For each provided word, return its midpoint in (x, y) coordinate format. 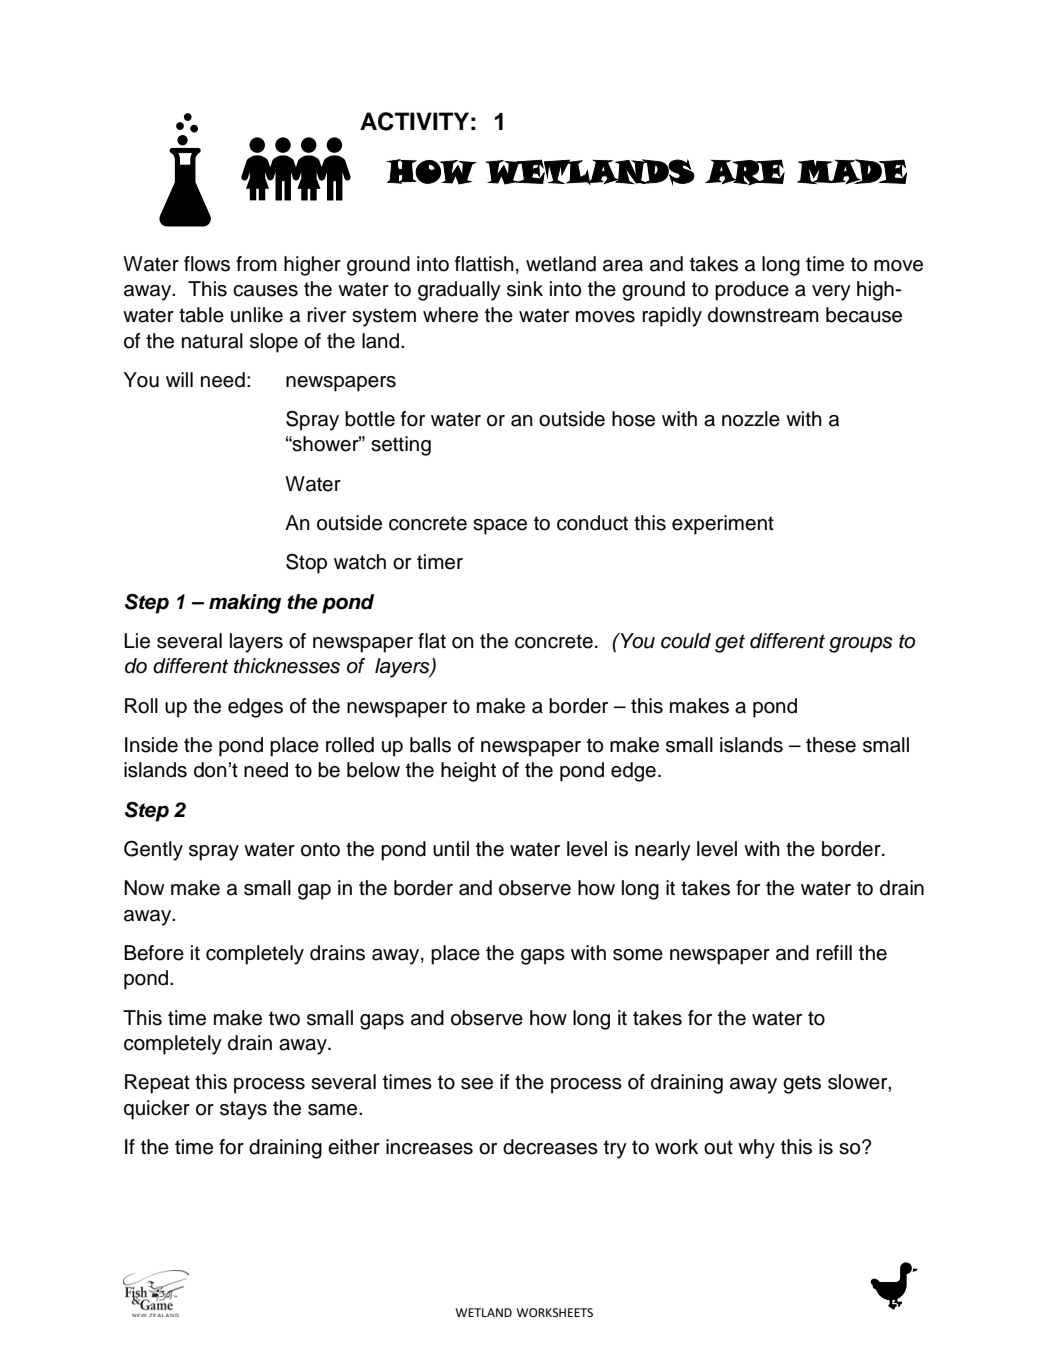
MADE (852, 172)
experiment (723, 525)
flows (207, 264)
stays (243, 1110)
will (179, 379)
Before (154, 953)
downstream (763, 315)
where (450, 315)
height (468, 772)
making (245, 604)
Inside (151, 745)
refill (834, 953)
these (831, 745)
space (500, 527)
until (451, 849)
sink (525, 289)
